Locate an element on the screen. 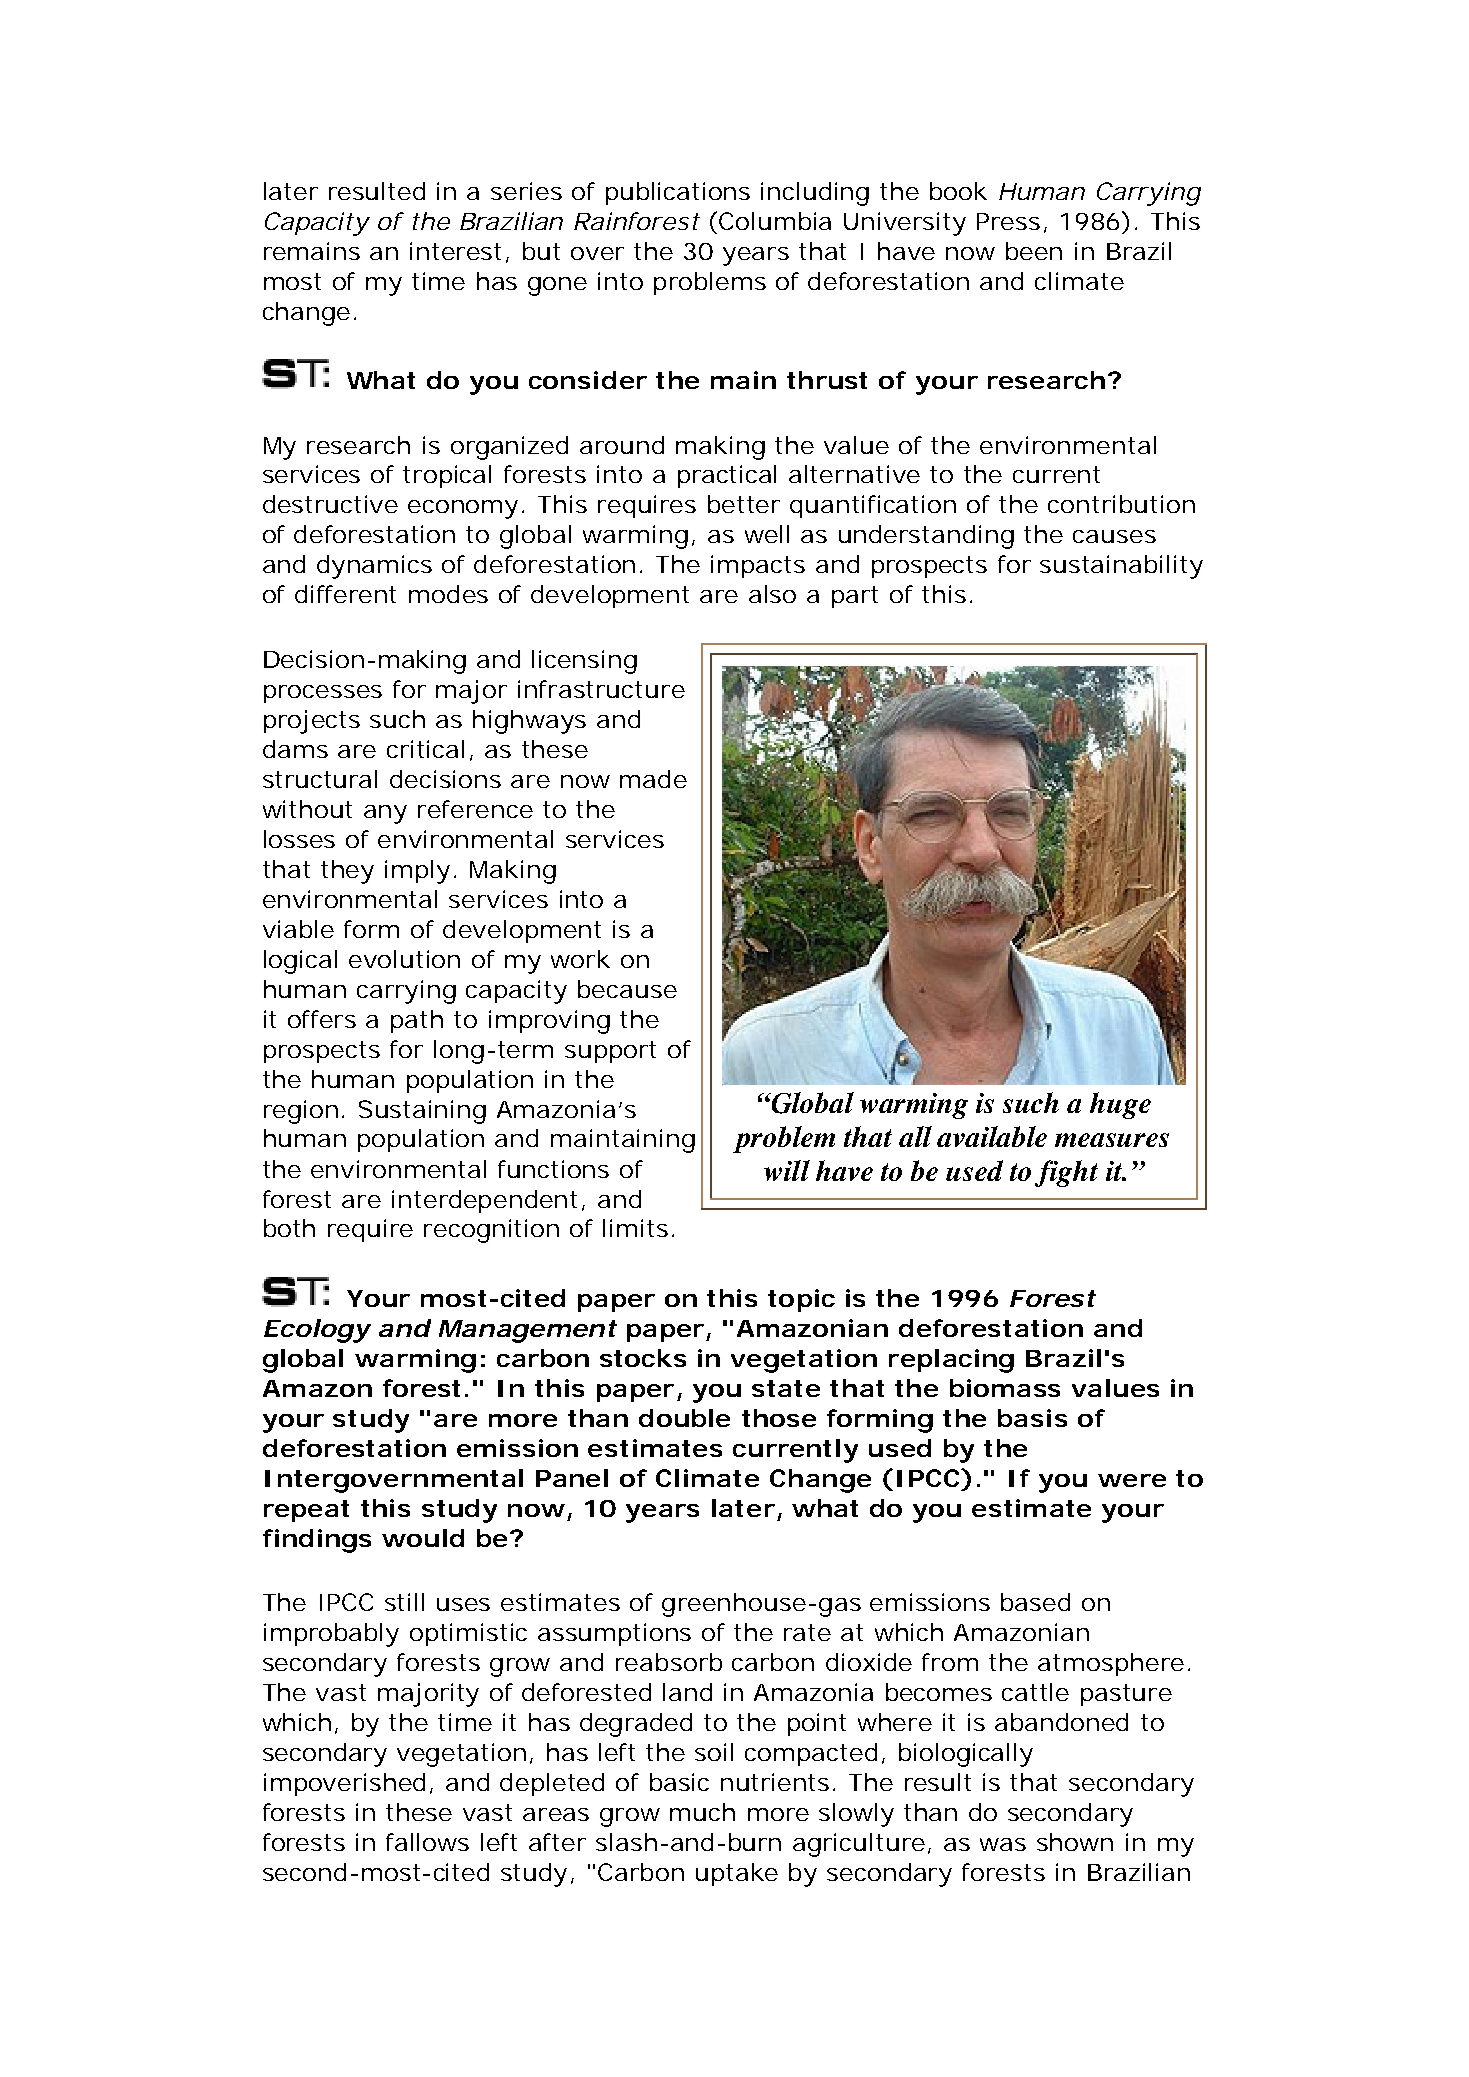  was is located at coordinates (1003, 1844).
